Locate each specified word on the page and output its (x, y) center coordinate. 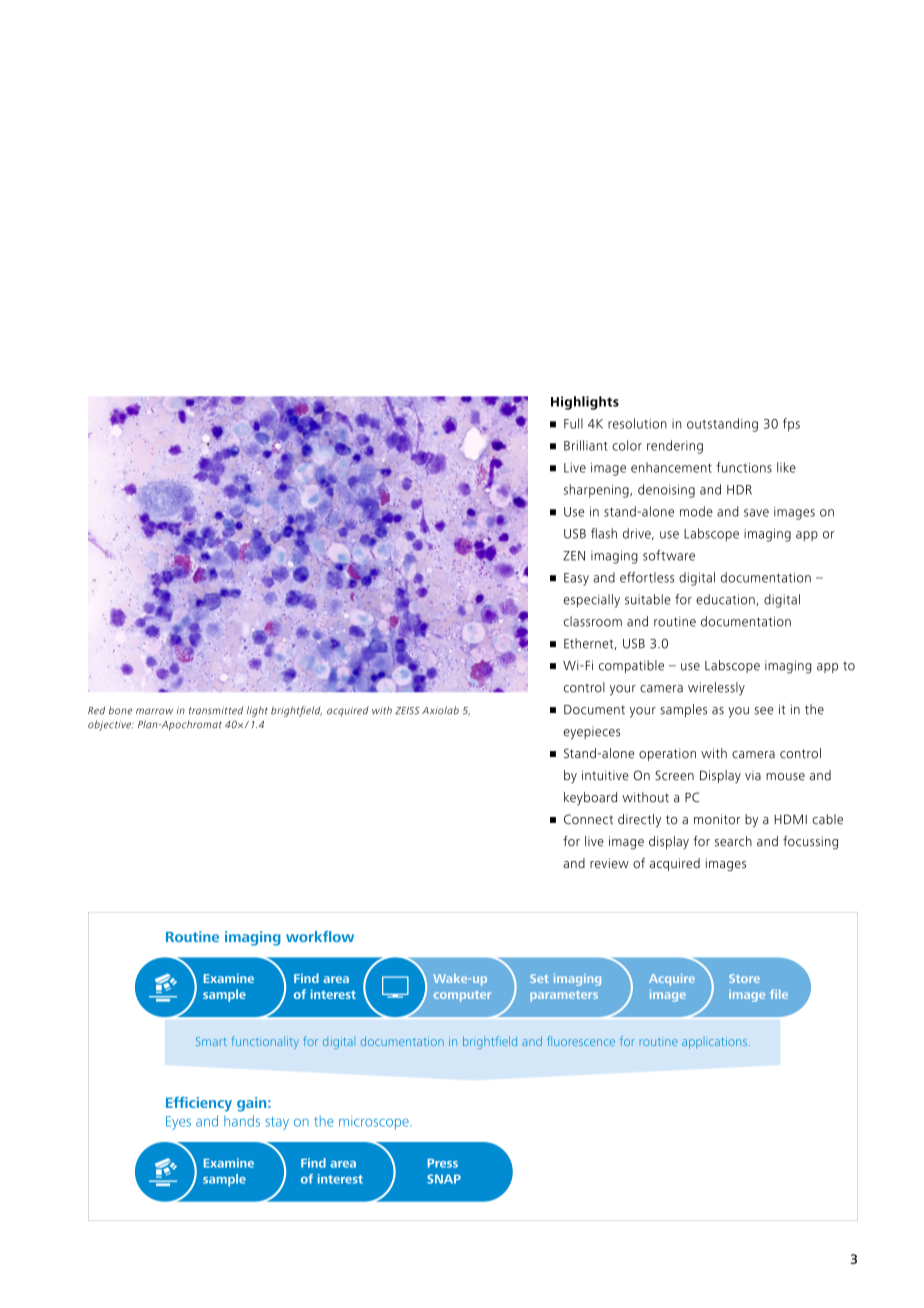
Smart (211, 1041)
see (763, 711)
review (609, 863)
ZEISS (407, 711)
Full (573, 423)
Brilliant (585, 445)
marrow (154, 711)
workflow (320, 936)
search (733, 841)
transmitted (216, 710)
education (726, 600)
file (779, 994)
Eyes (178, 1123)
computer (462, 996)
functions (744, 467)
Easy (576, 579)
